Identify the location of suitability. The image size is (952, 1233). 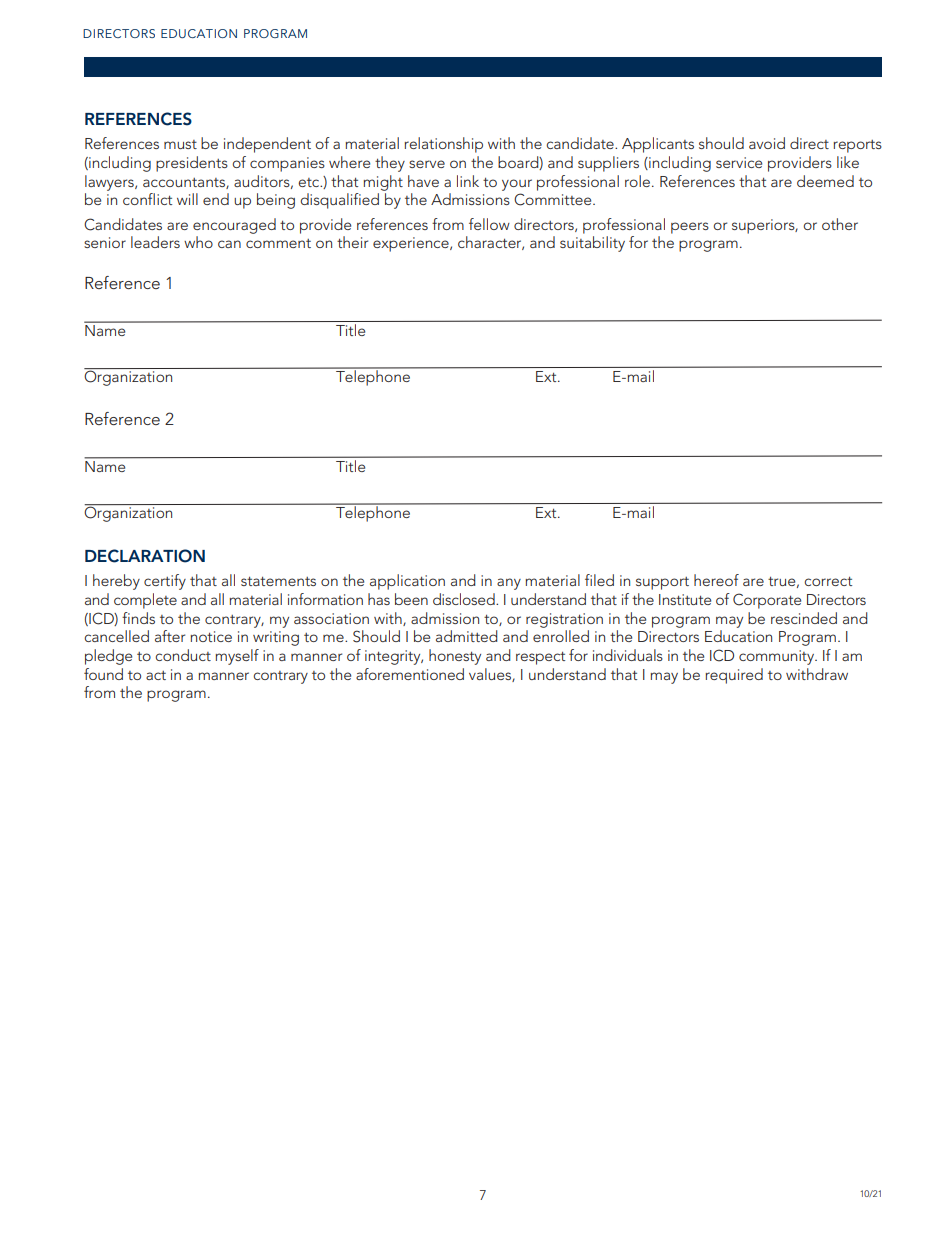
(592, 244).
